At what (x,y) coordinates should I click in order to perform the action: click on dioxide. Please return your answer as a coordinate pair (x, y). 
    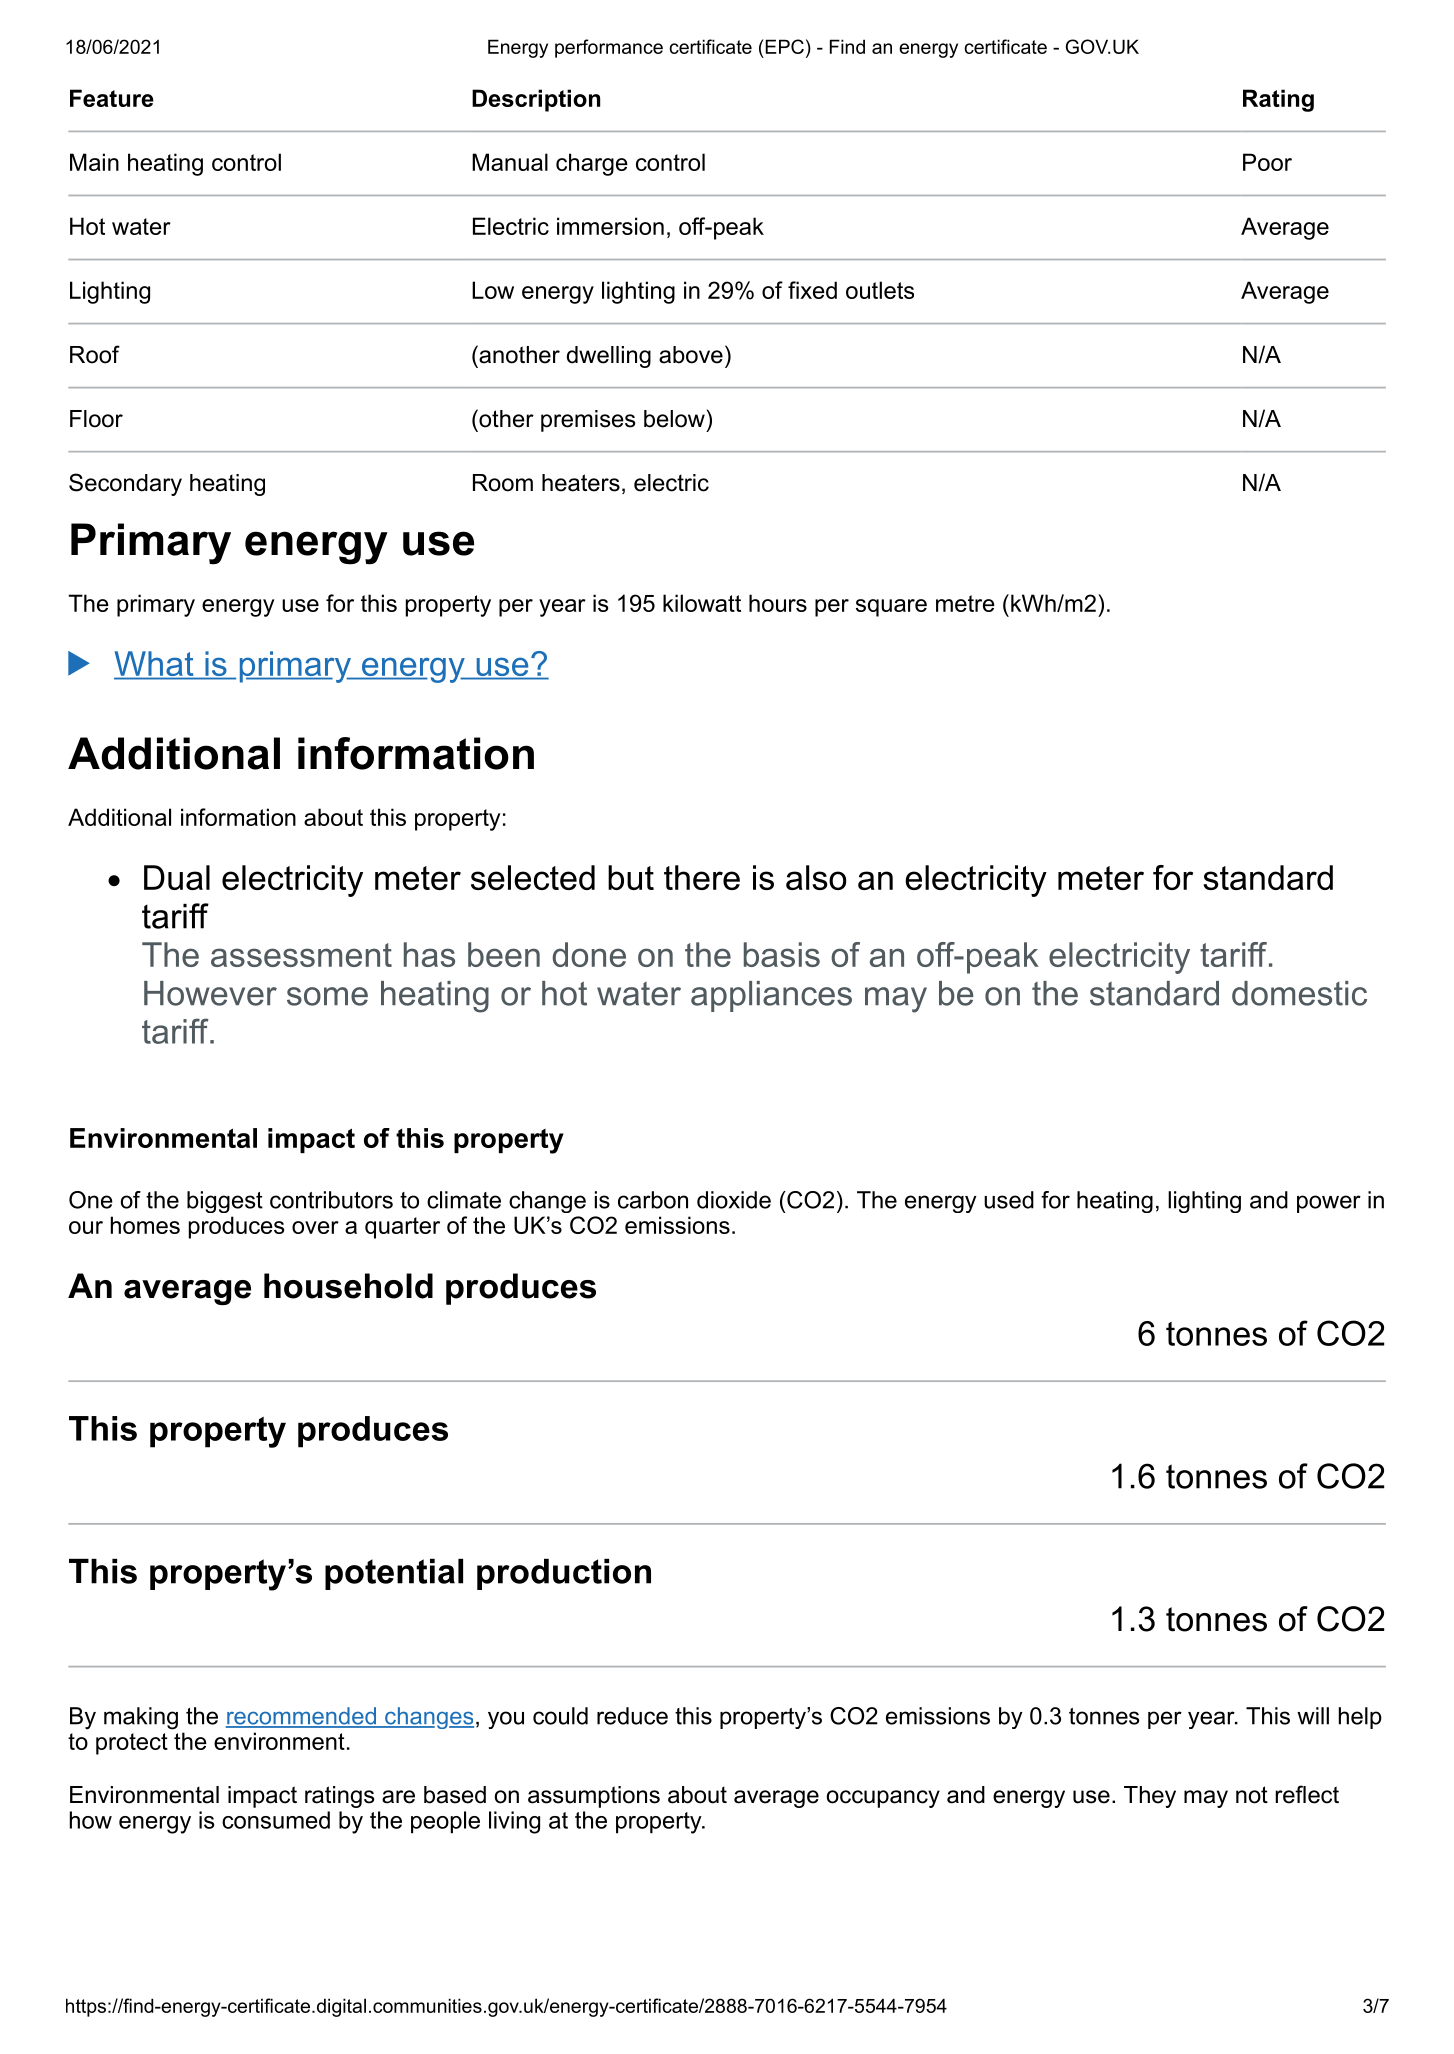
    Looking at the image, I should click on (734, 1200).
